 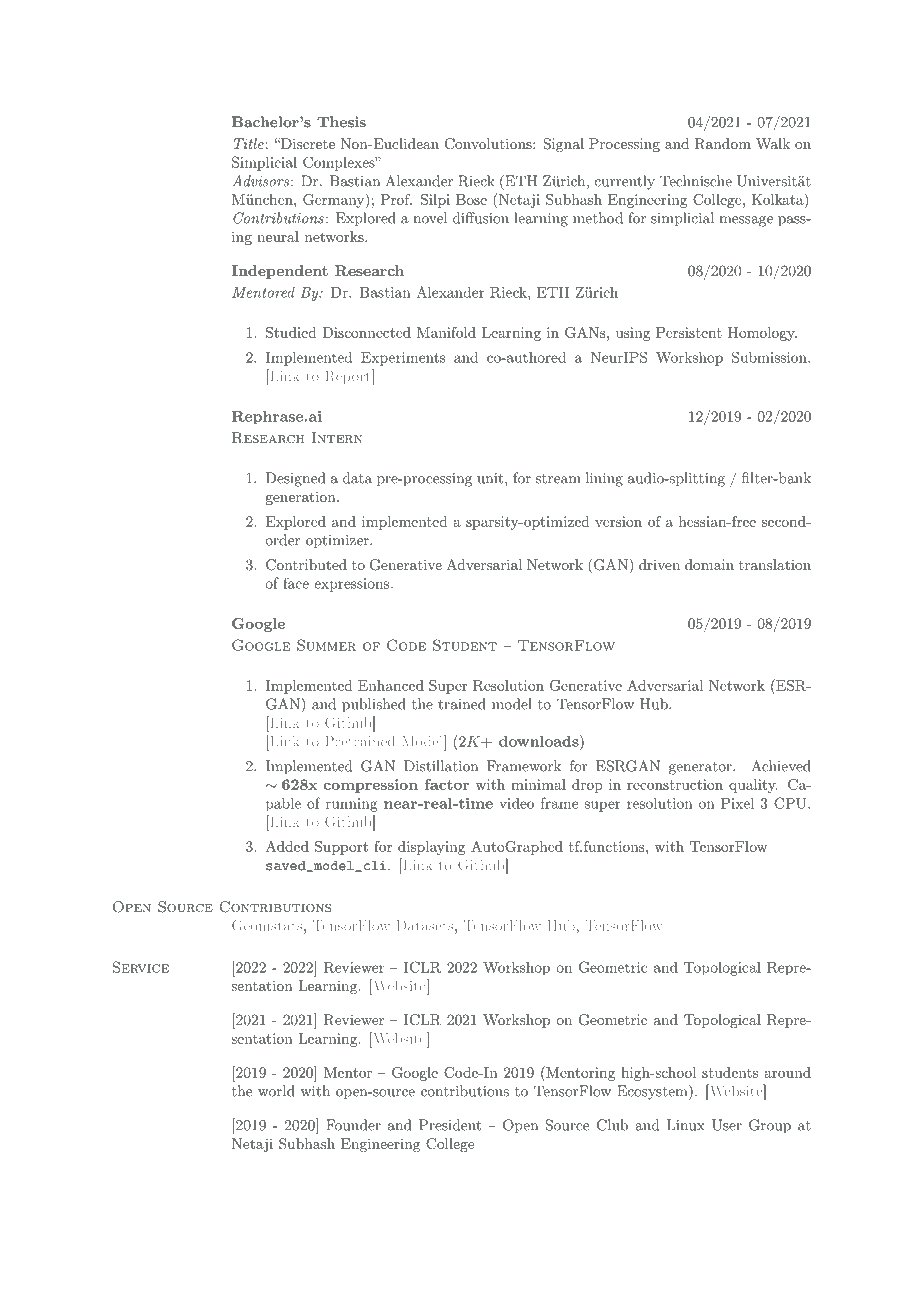 I want to click on Discrete, so click(x=306, y=143).
